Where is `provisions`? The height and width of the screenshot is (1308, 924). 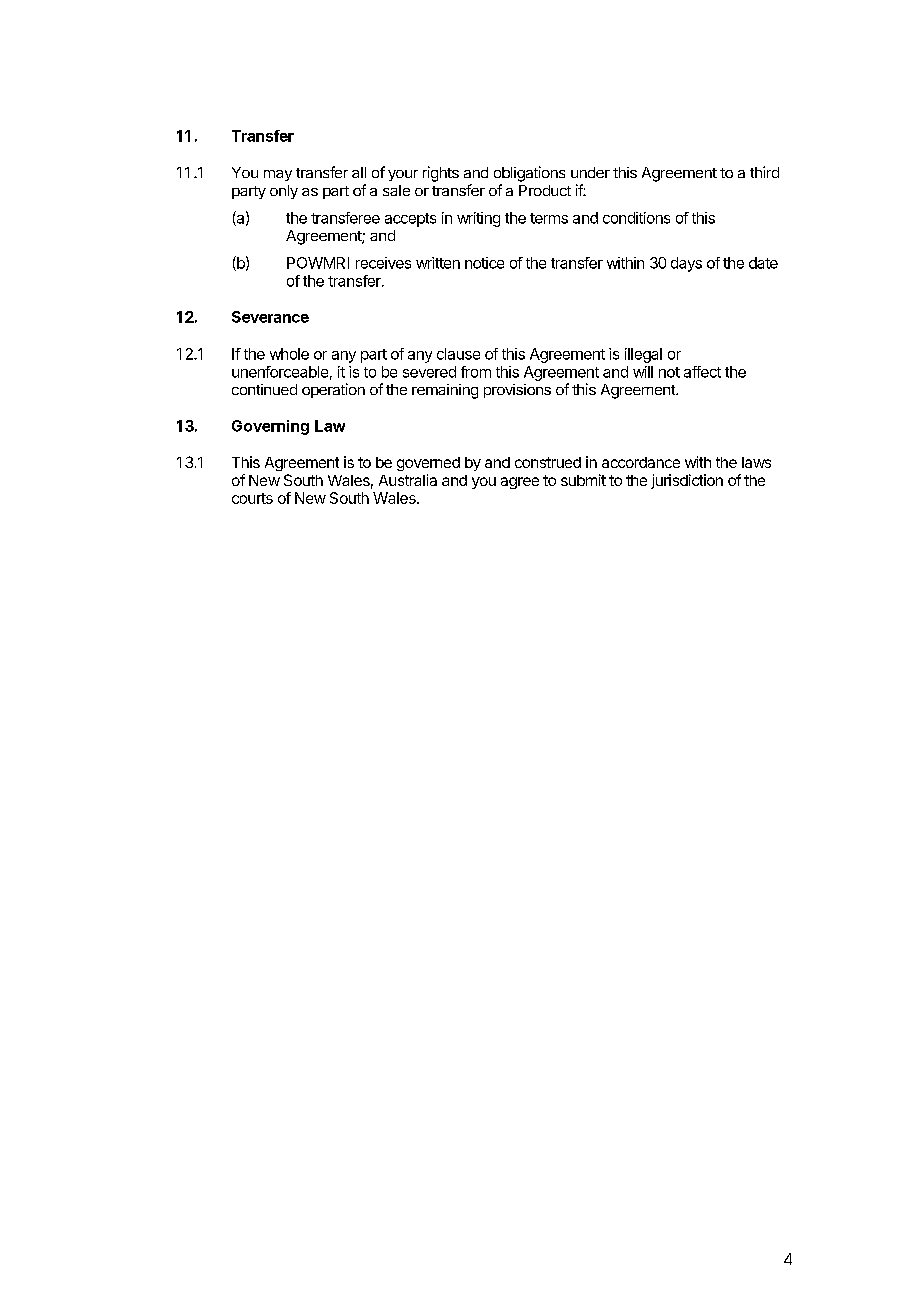 provisions is located at coordinates (517, 391).
